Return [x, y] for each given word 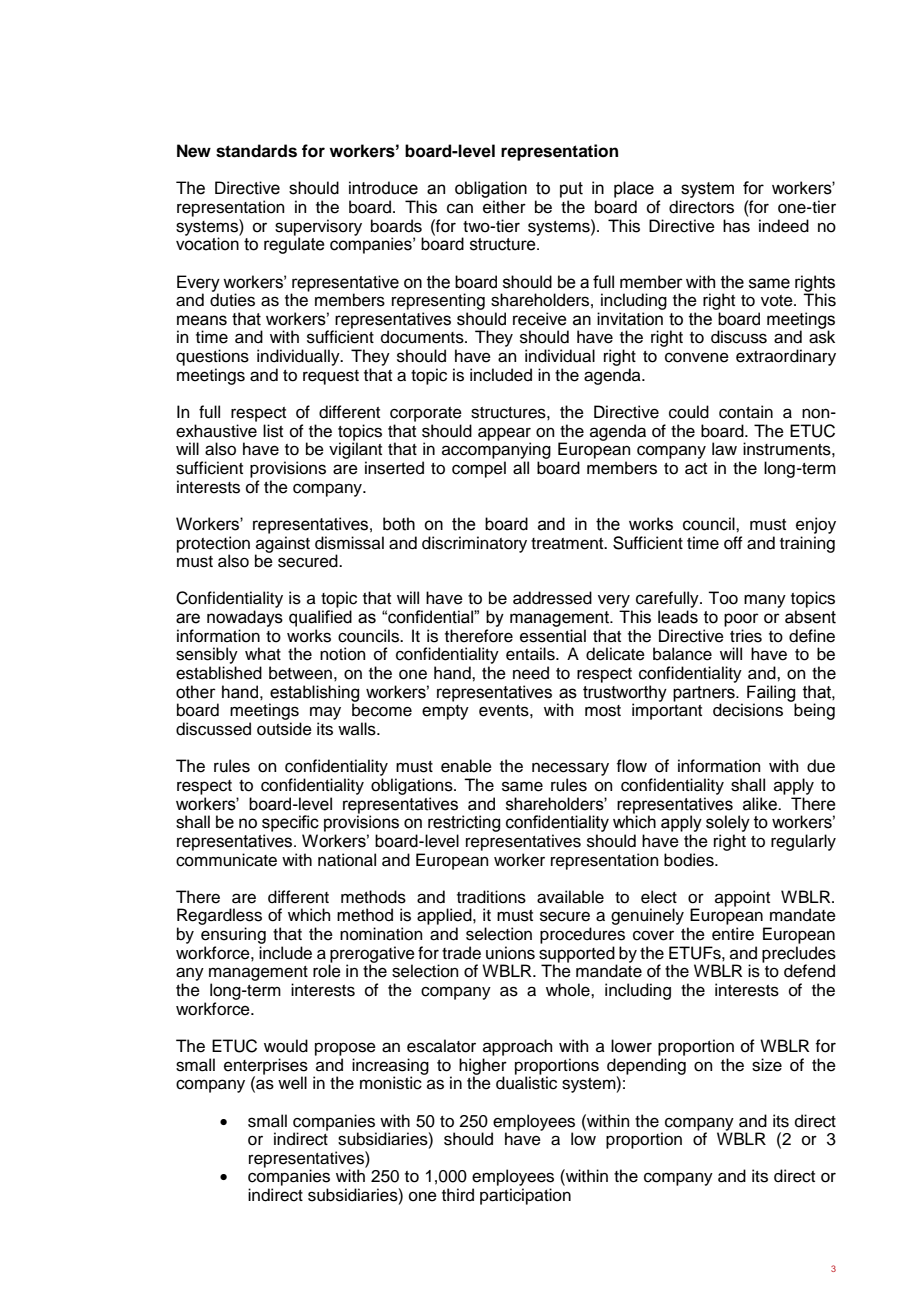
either [504, 207]
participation [525, 1196]
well [292, 1083]
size [767, 1065]
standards [256, 151]
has [736, 226]
